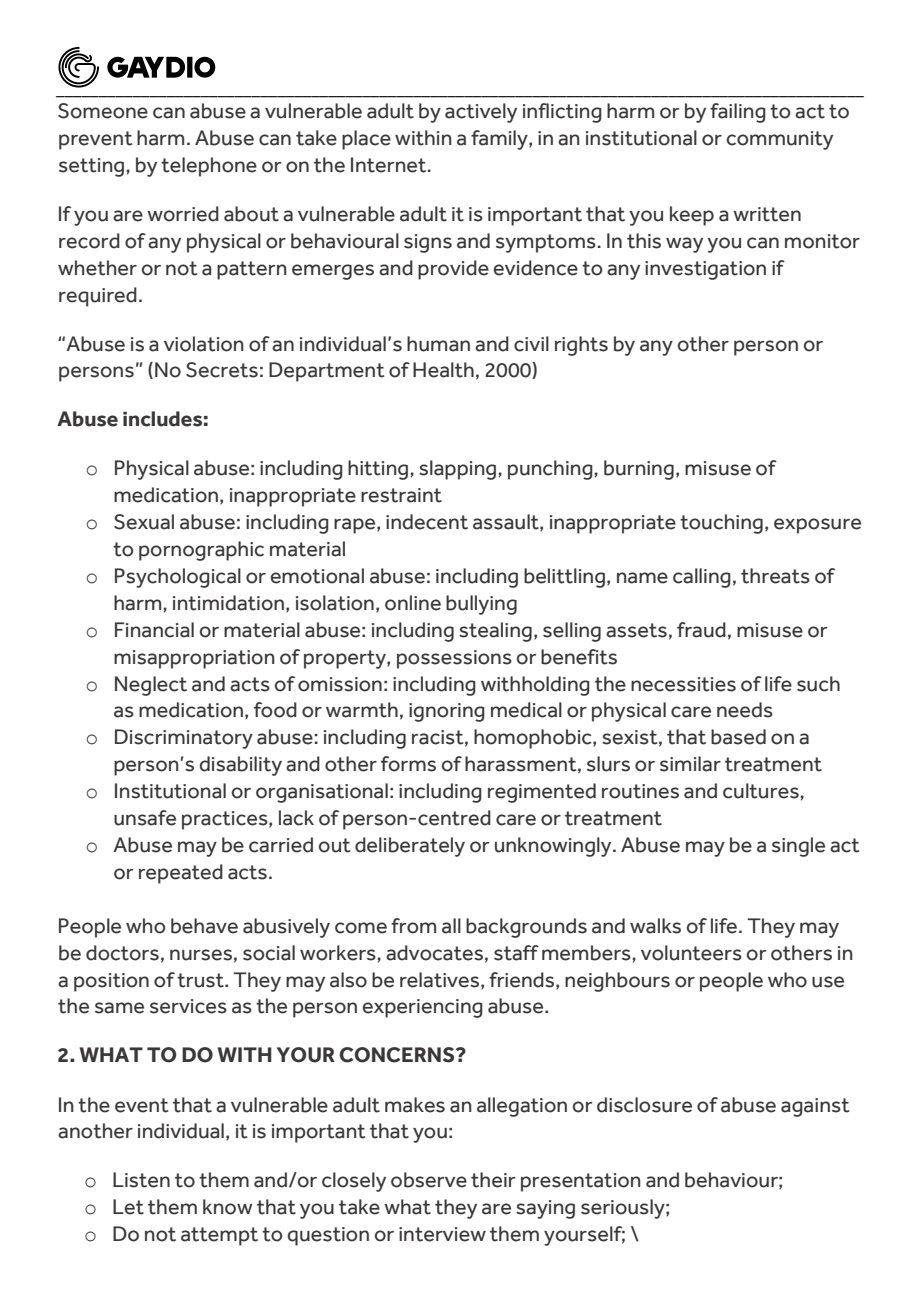  What do you see at coordinates (481, 113) in the screenshot?
I see `actively` at bounding box center [481, 113].
